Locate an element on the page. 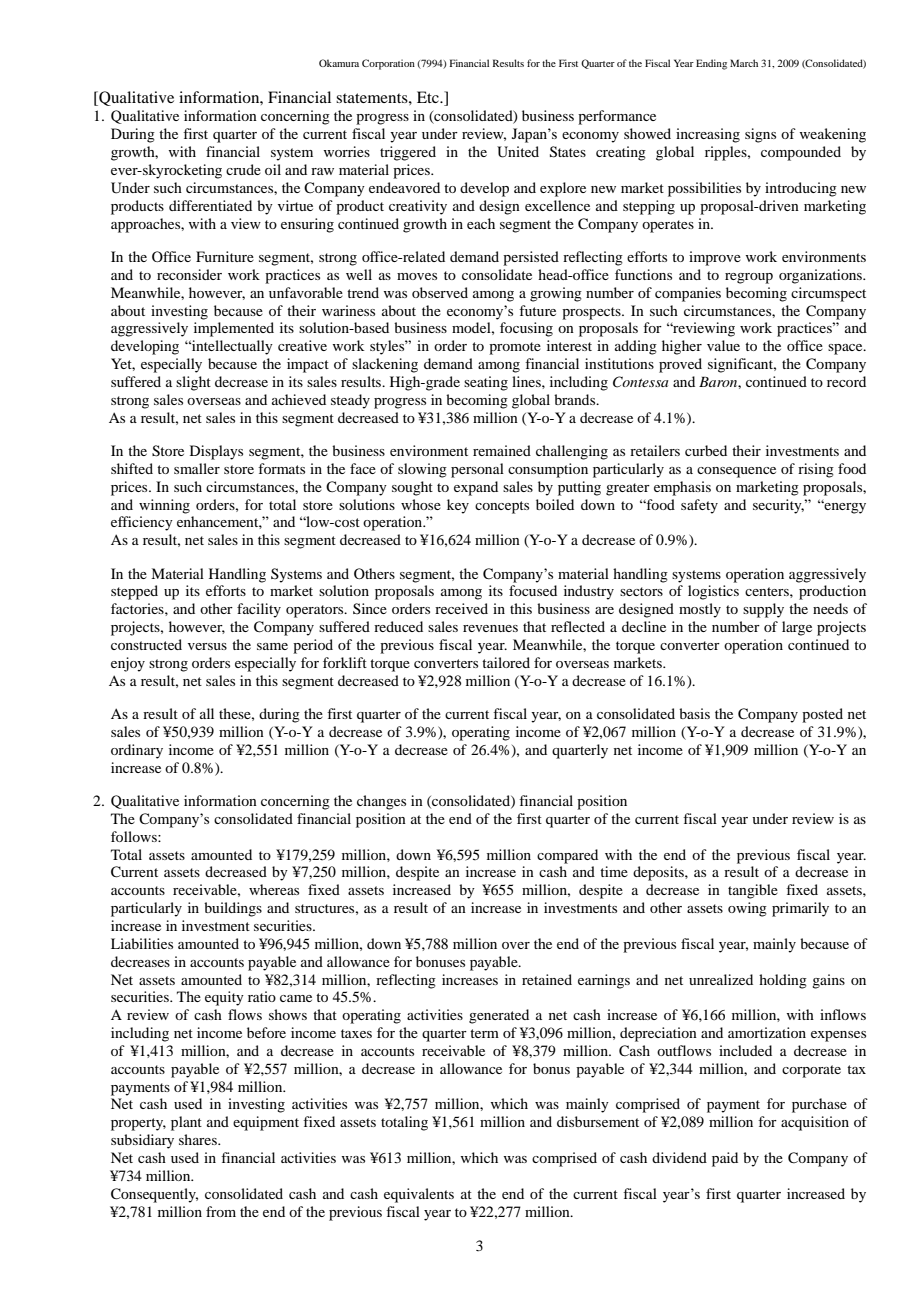 The width and height of the image is (924, 1308). versus is located at coordinates (207, 646).
